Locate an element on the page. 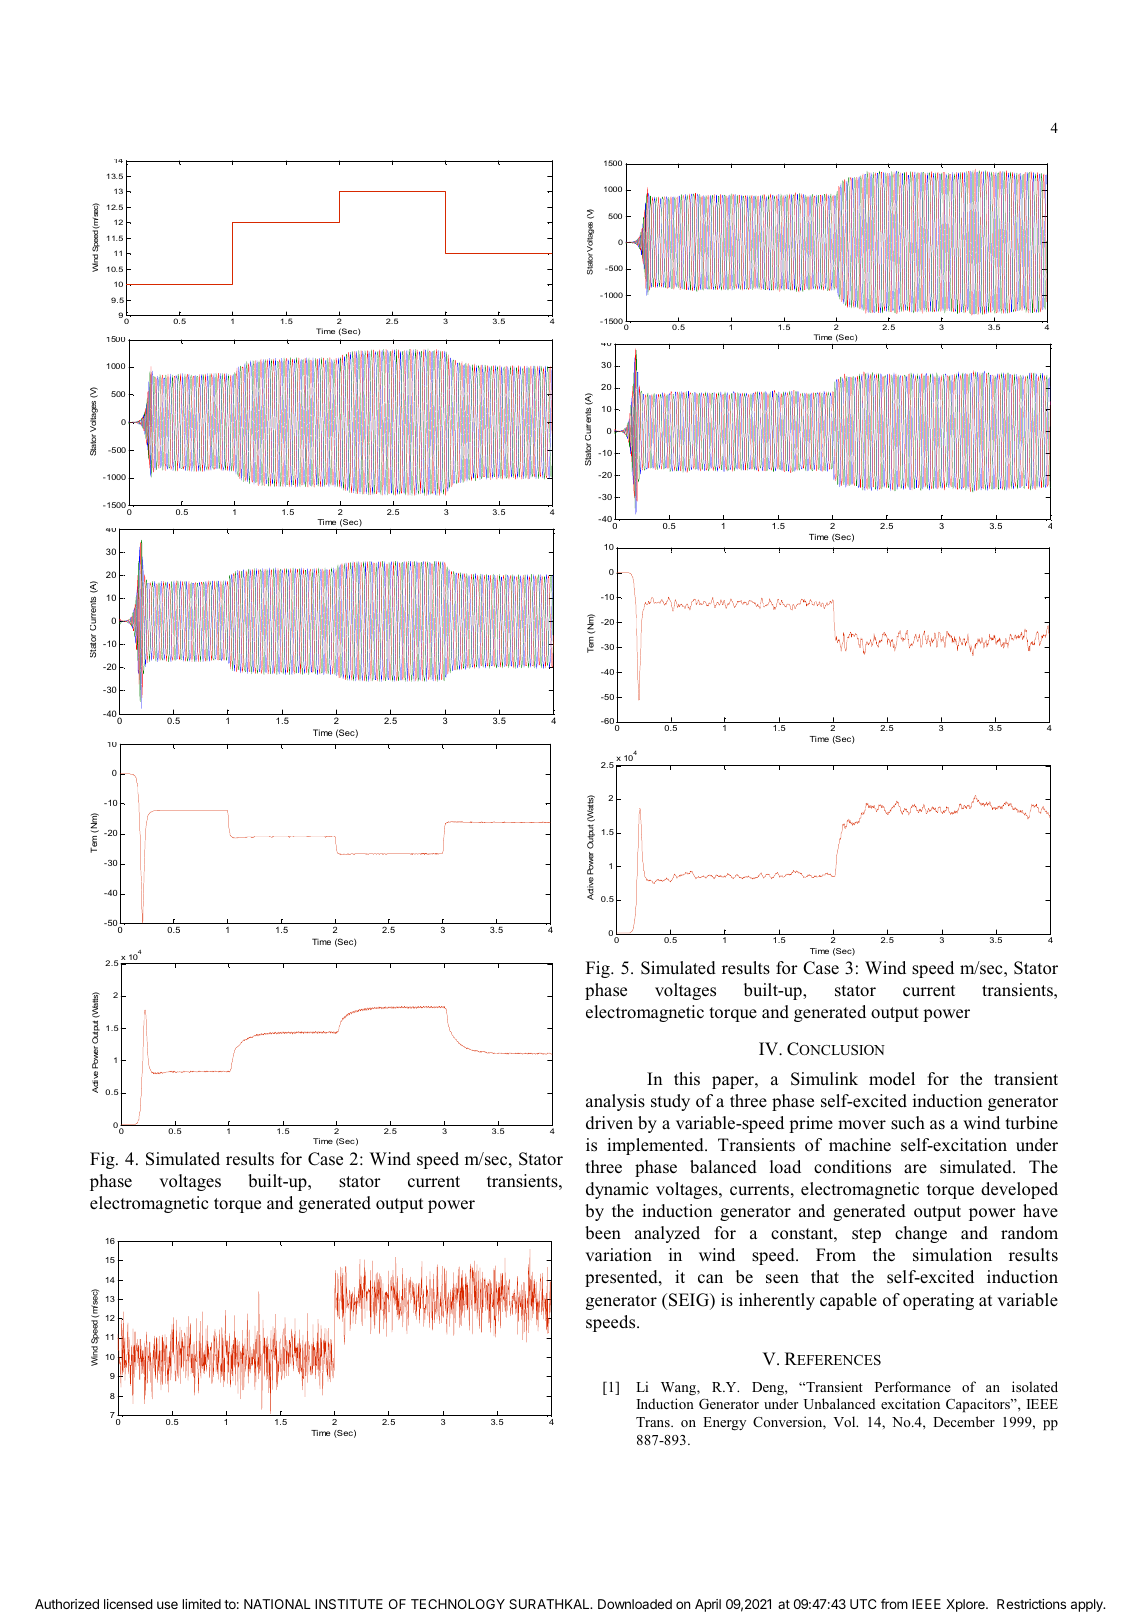 This page has height=1623, width=1147. inherently is located at coordinates (777, 1301).
